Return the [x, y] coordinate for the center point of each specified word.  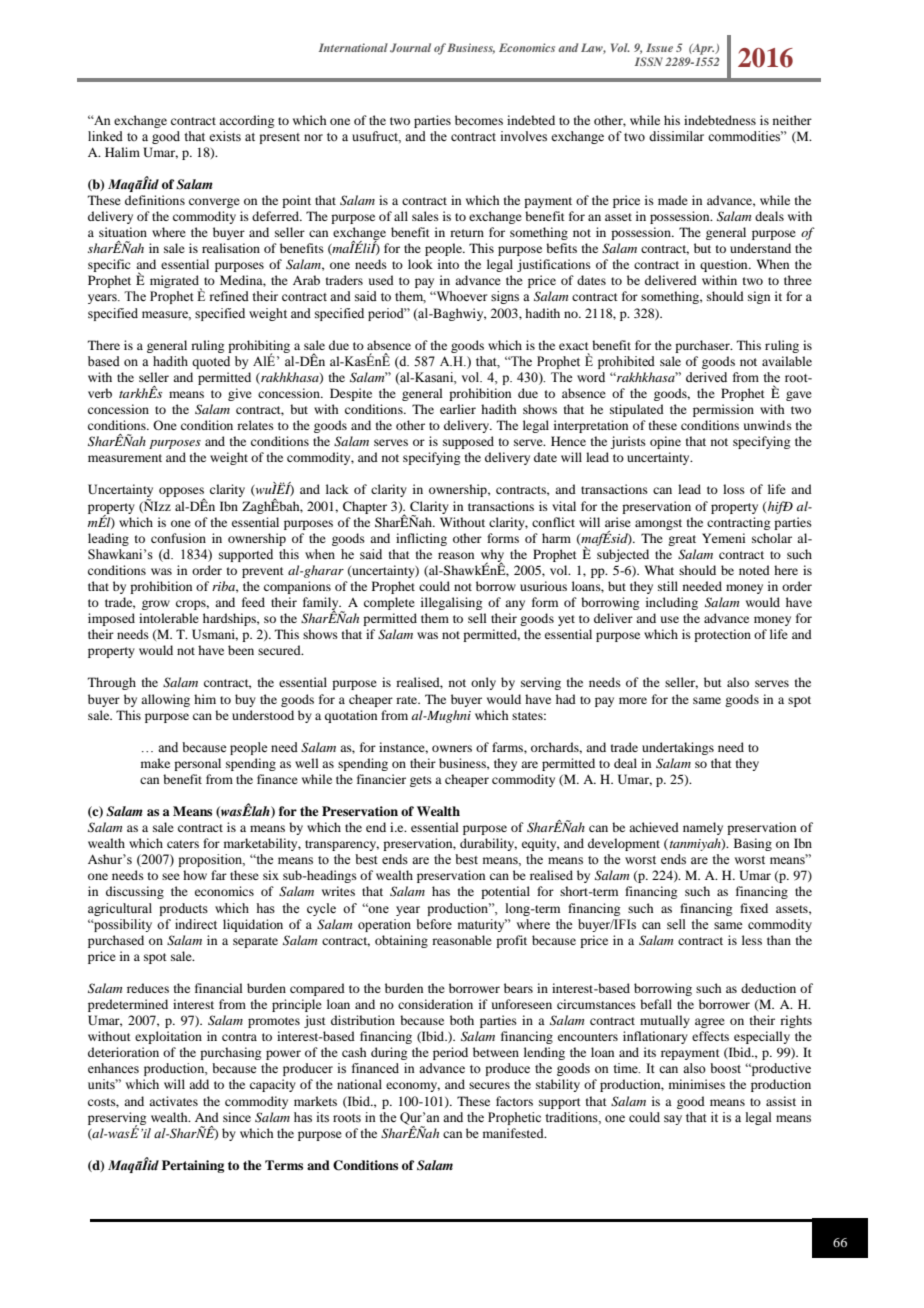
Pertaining [193, 1166]
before [434, 924]
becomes [479, 120]
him [205, 699]
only [483, 683]
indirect [196, 924]
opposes [182, 493]
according [246, 121]
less [752, 940]
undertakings [678, 748]
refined [229, 296]
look [420, 264]
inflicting [421, 539]
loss [734, 489]
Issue [659, 47]
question [725, 265]
